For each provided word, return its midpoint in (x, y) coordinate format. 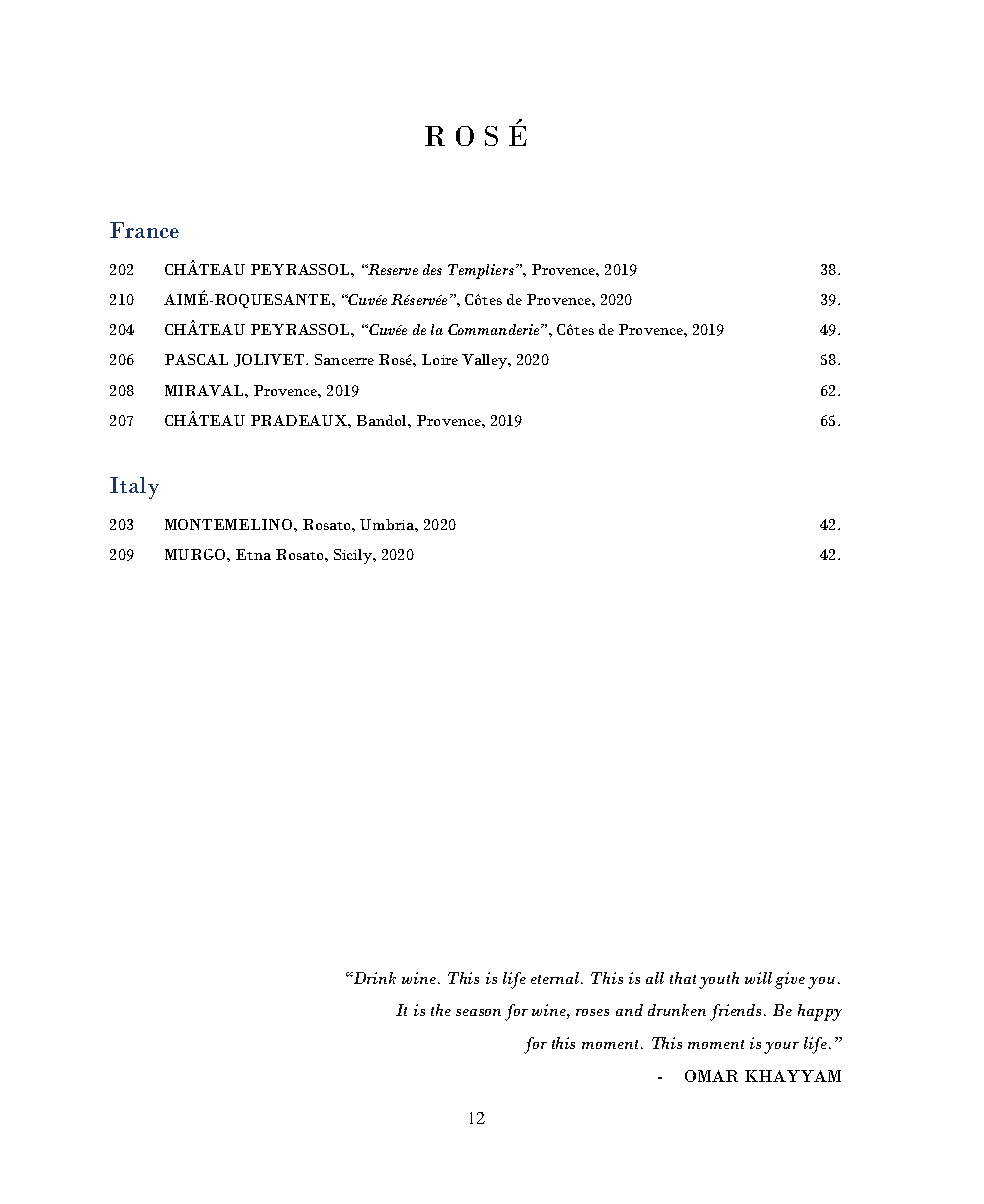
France (144, 230)
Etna (253, 554)
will (758, 978)
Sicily (354, 556)
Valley (486, 361)
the (441, 1010)
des (432, 269)
